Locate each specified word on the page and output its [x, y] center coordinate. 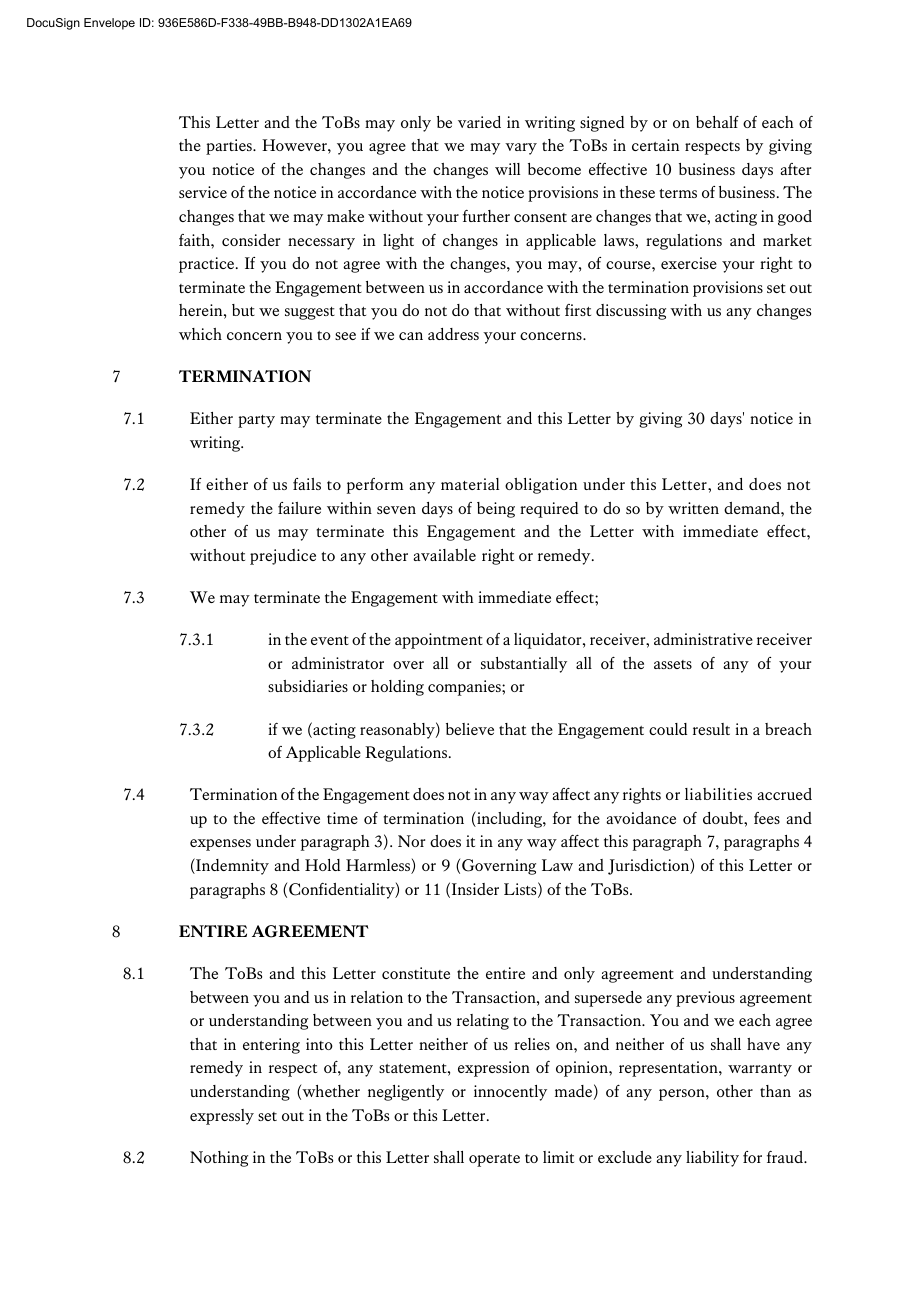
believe [470, 729]
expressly [222, 1117]
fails [307, 484]
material [470, 484]
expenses [220, 845]
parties [230, 147]
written [693, 508]
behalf [717, 122]
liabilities [718, 794]
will [507, 169]
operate [494, 1160]
